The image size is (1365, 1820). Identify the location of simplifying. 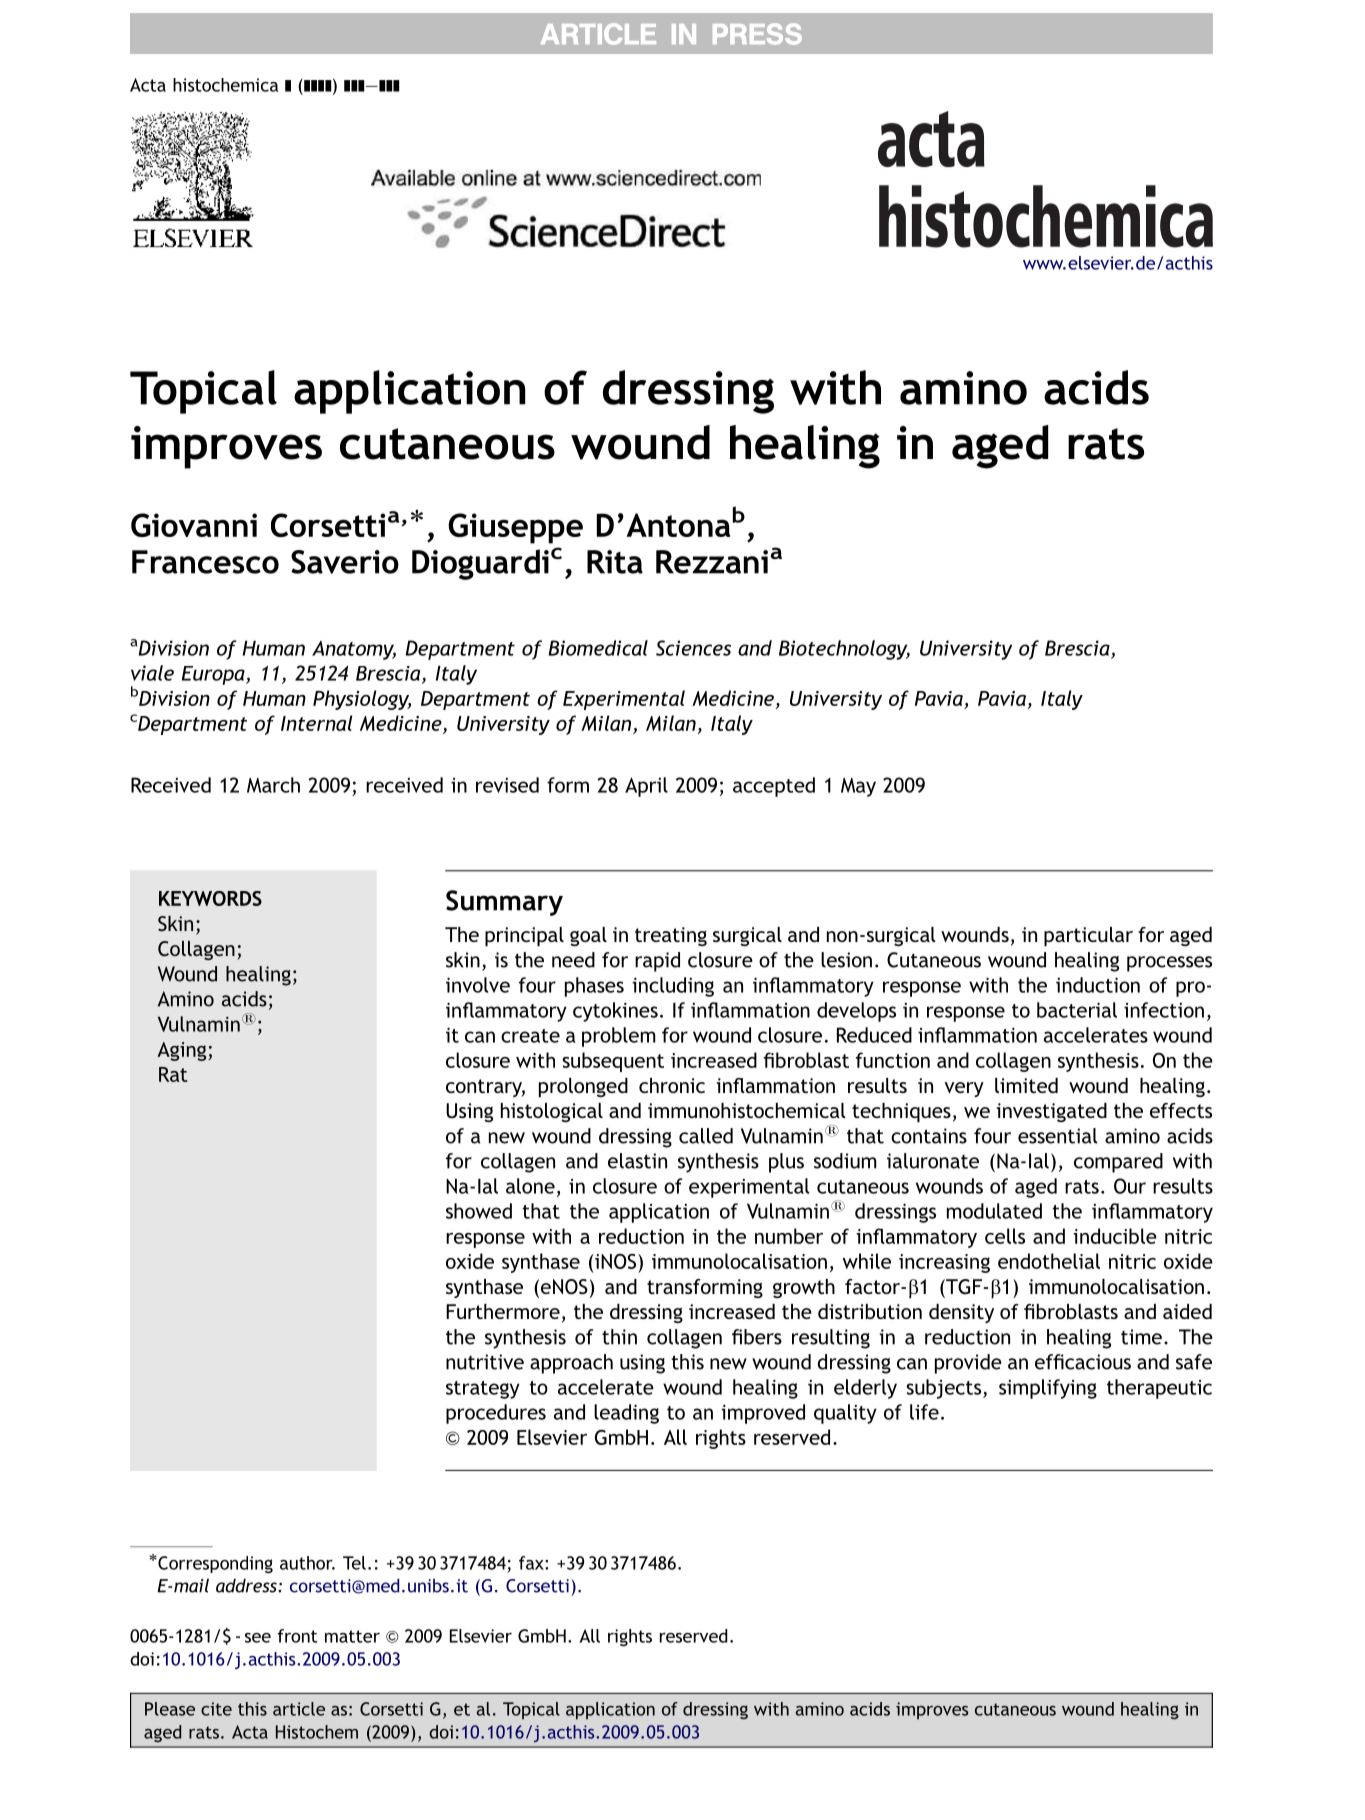
(1048, 1389).
